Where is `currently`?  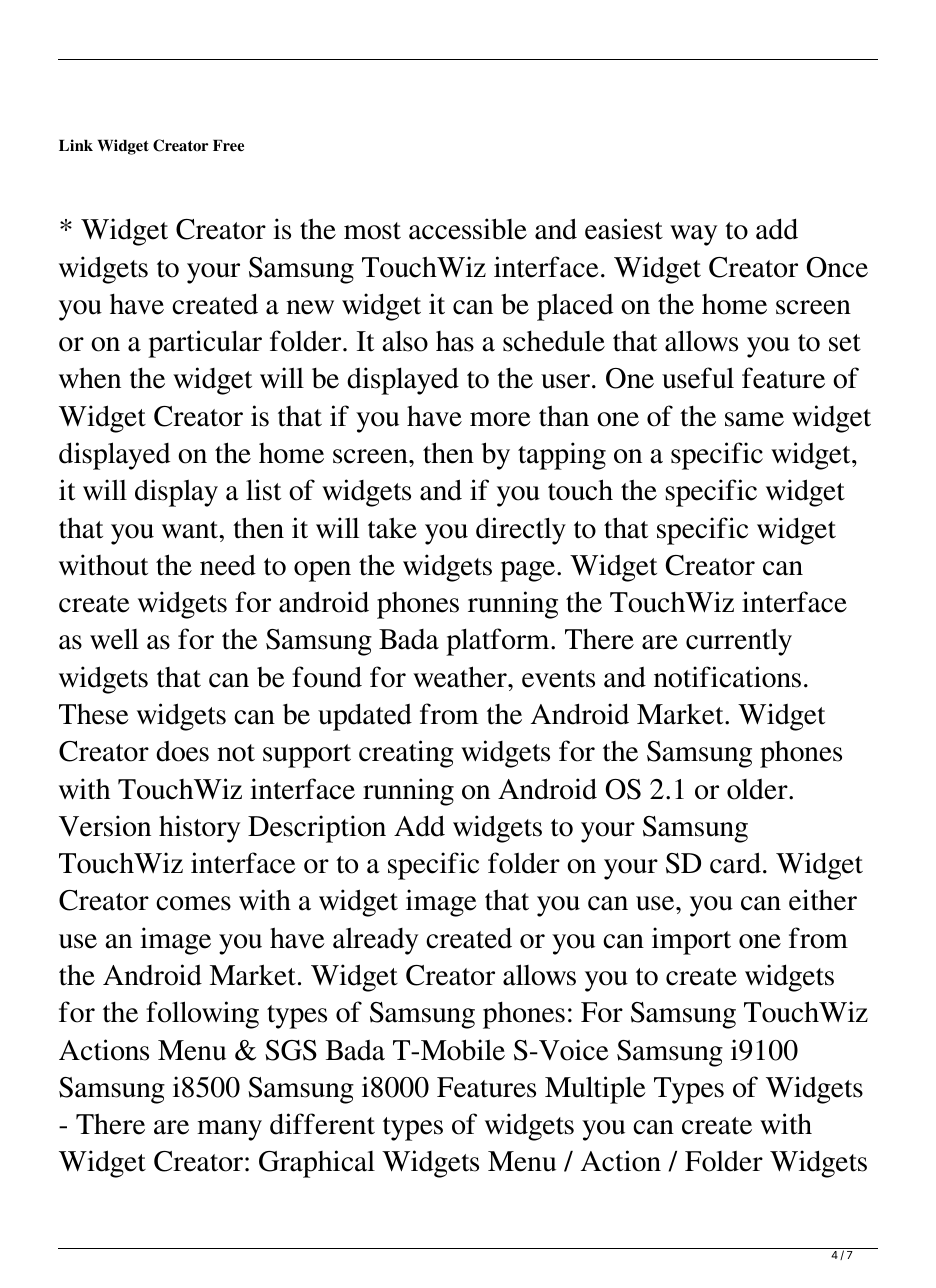
currently is located at coordinates (739, 642).
